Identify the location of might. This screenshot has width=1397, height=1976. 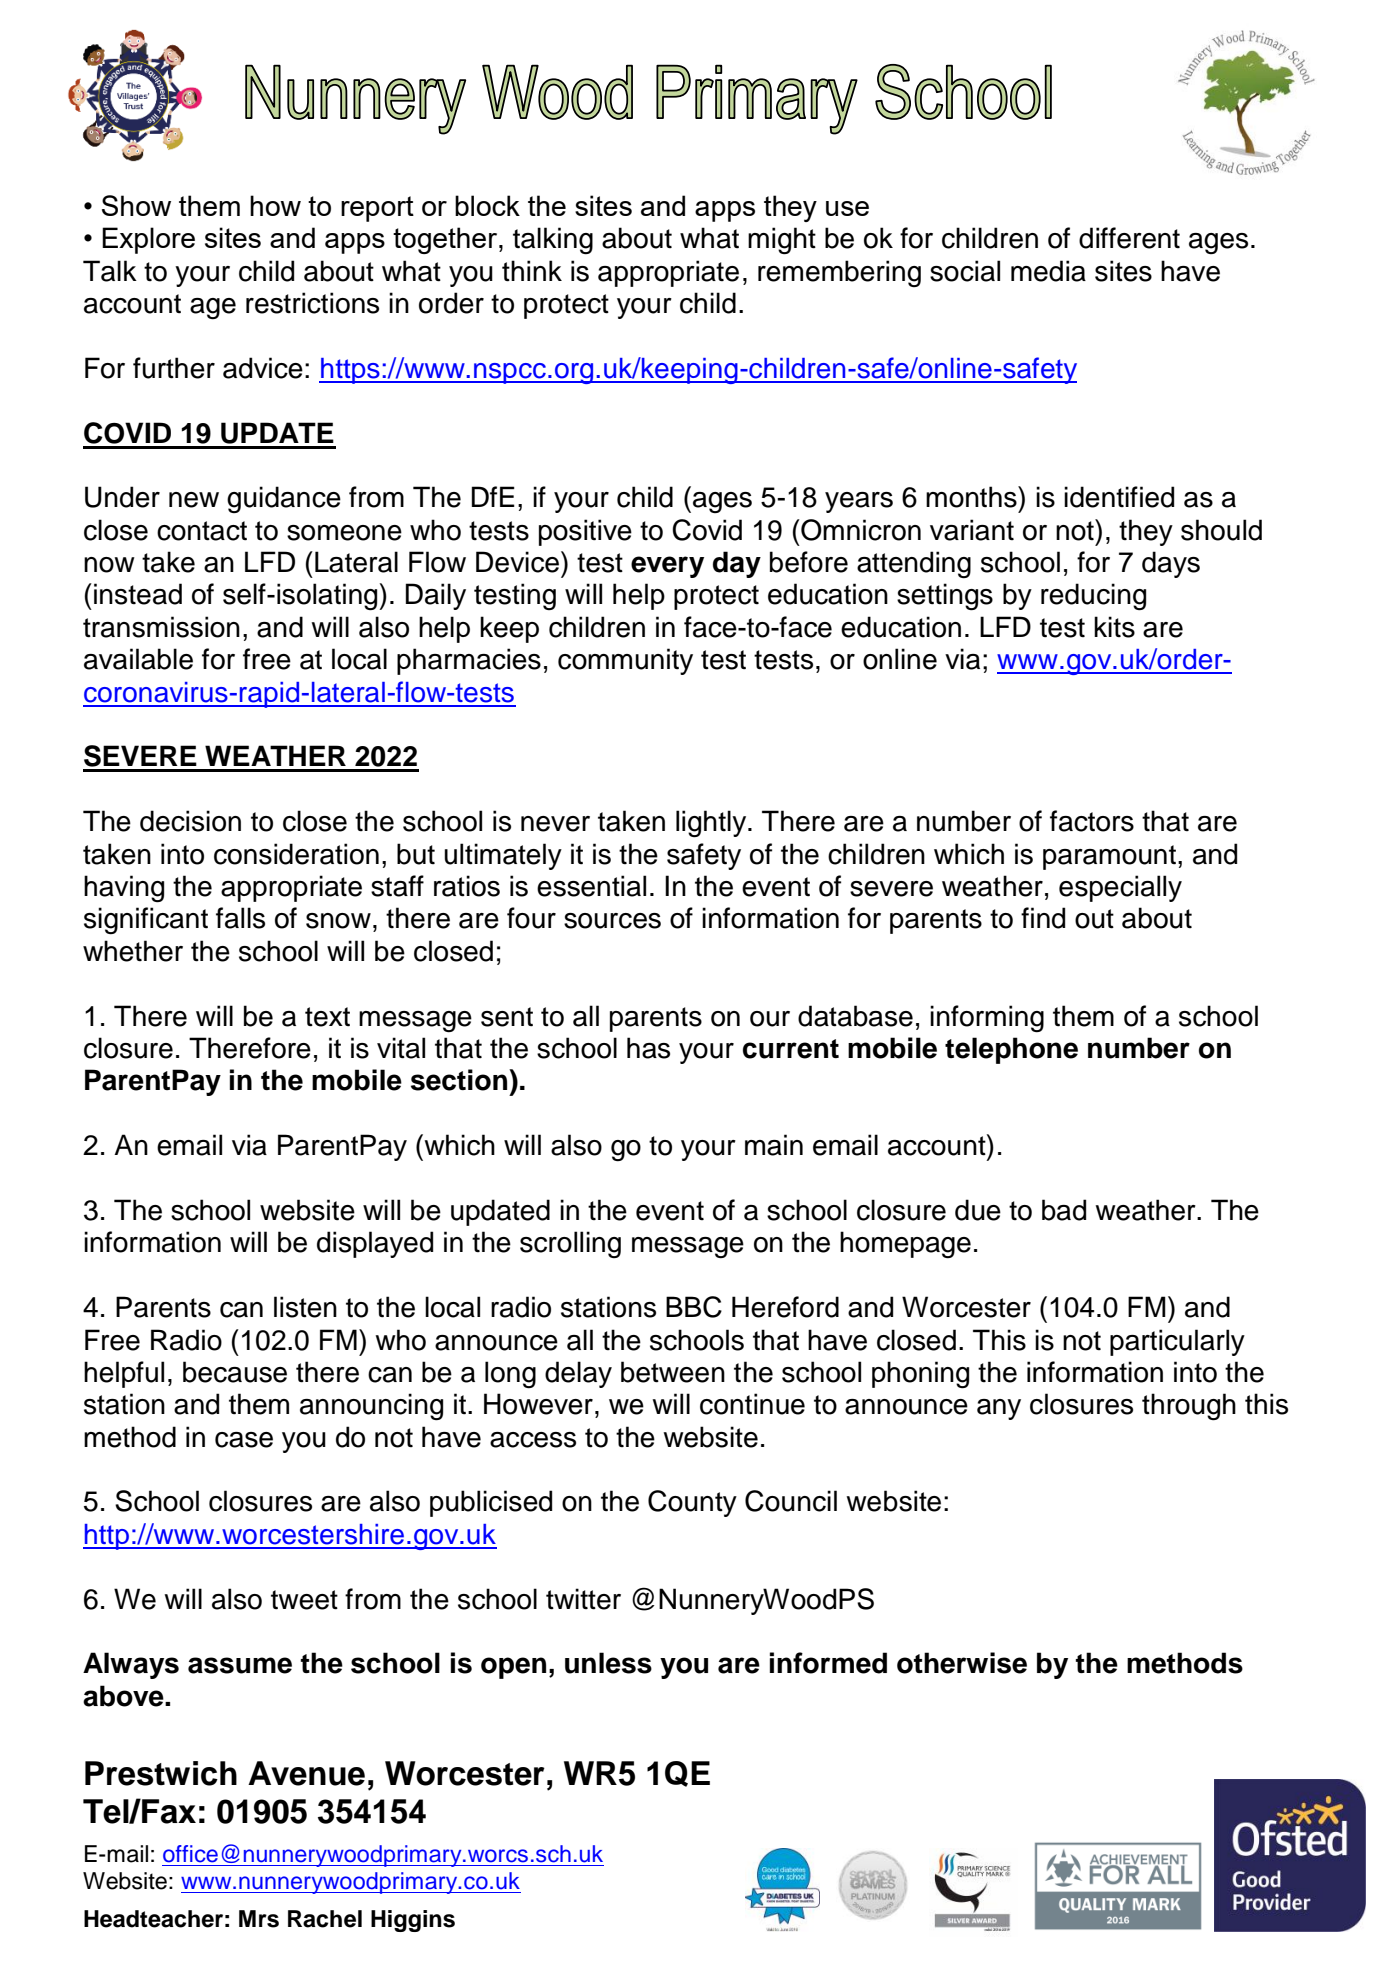
(782, 241).
